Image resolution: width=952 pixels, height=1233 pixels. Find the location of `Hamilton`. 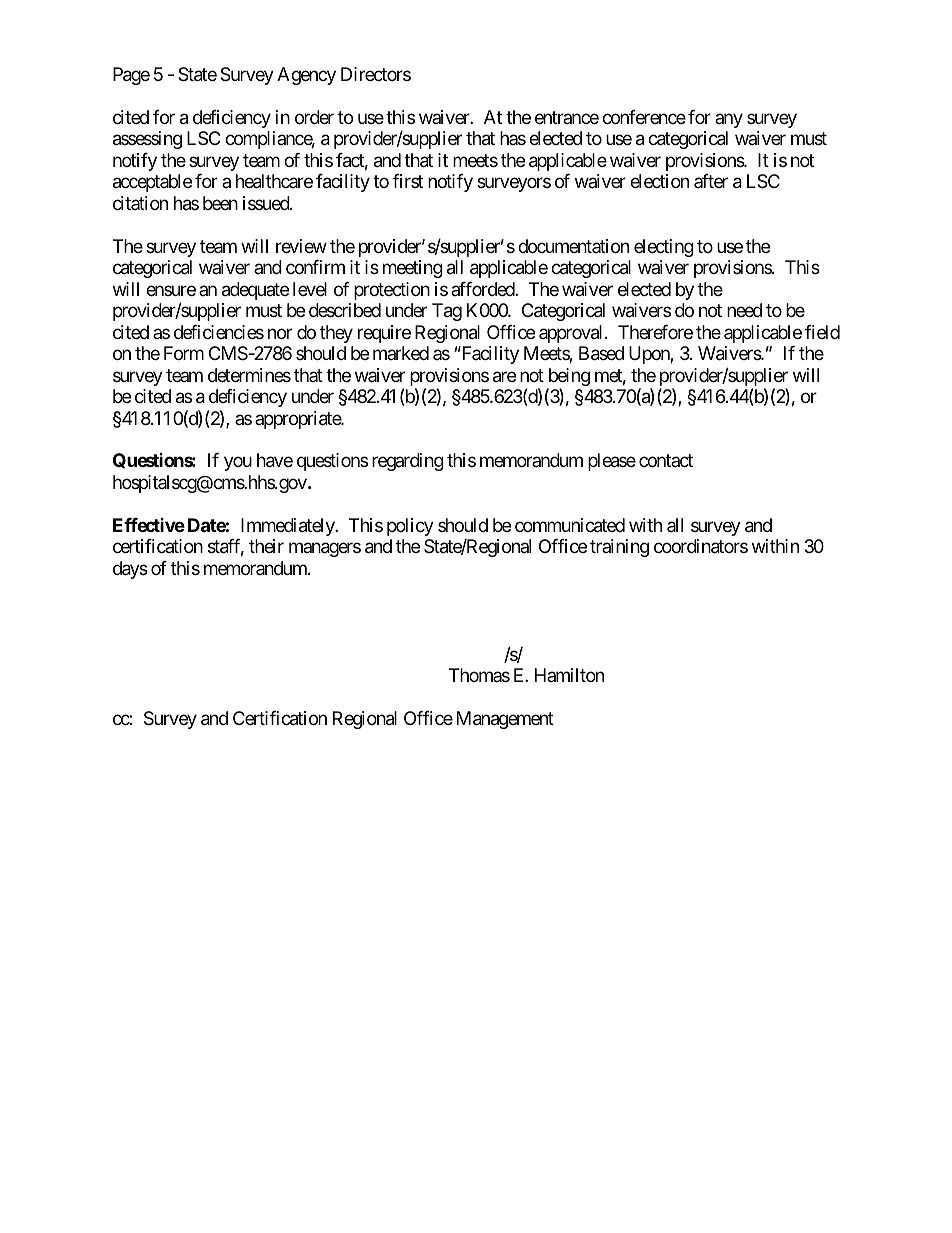

Hamilton is located at coordinates (569, 675).
